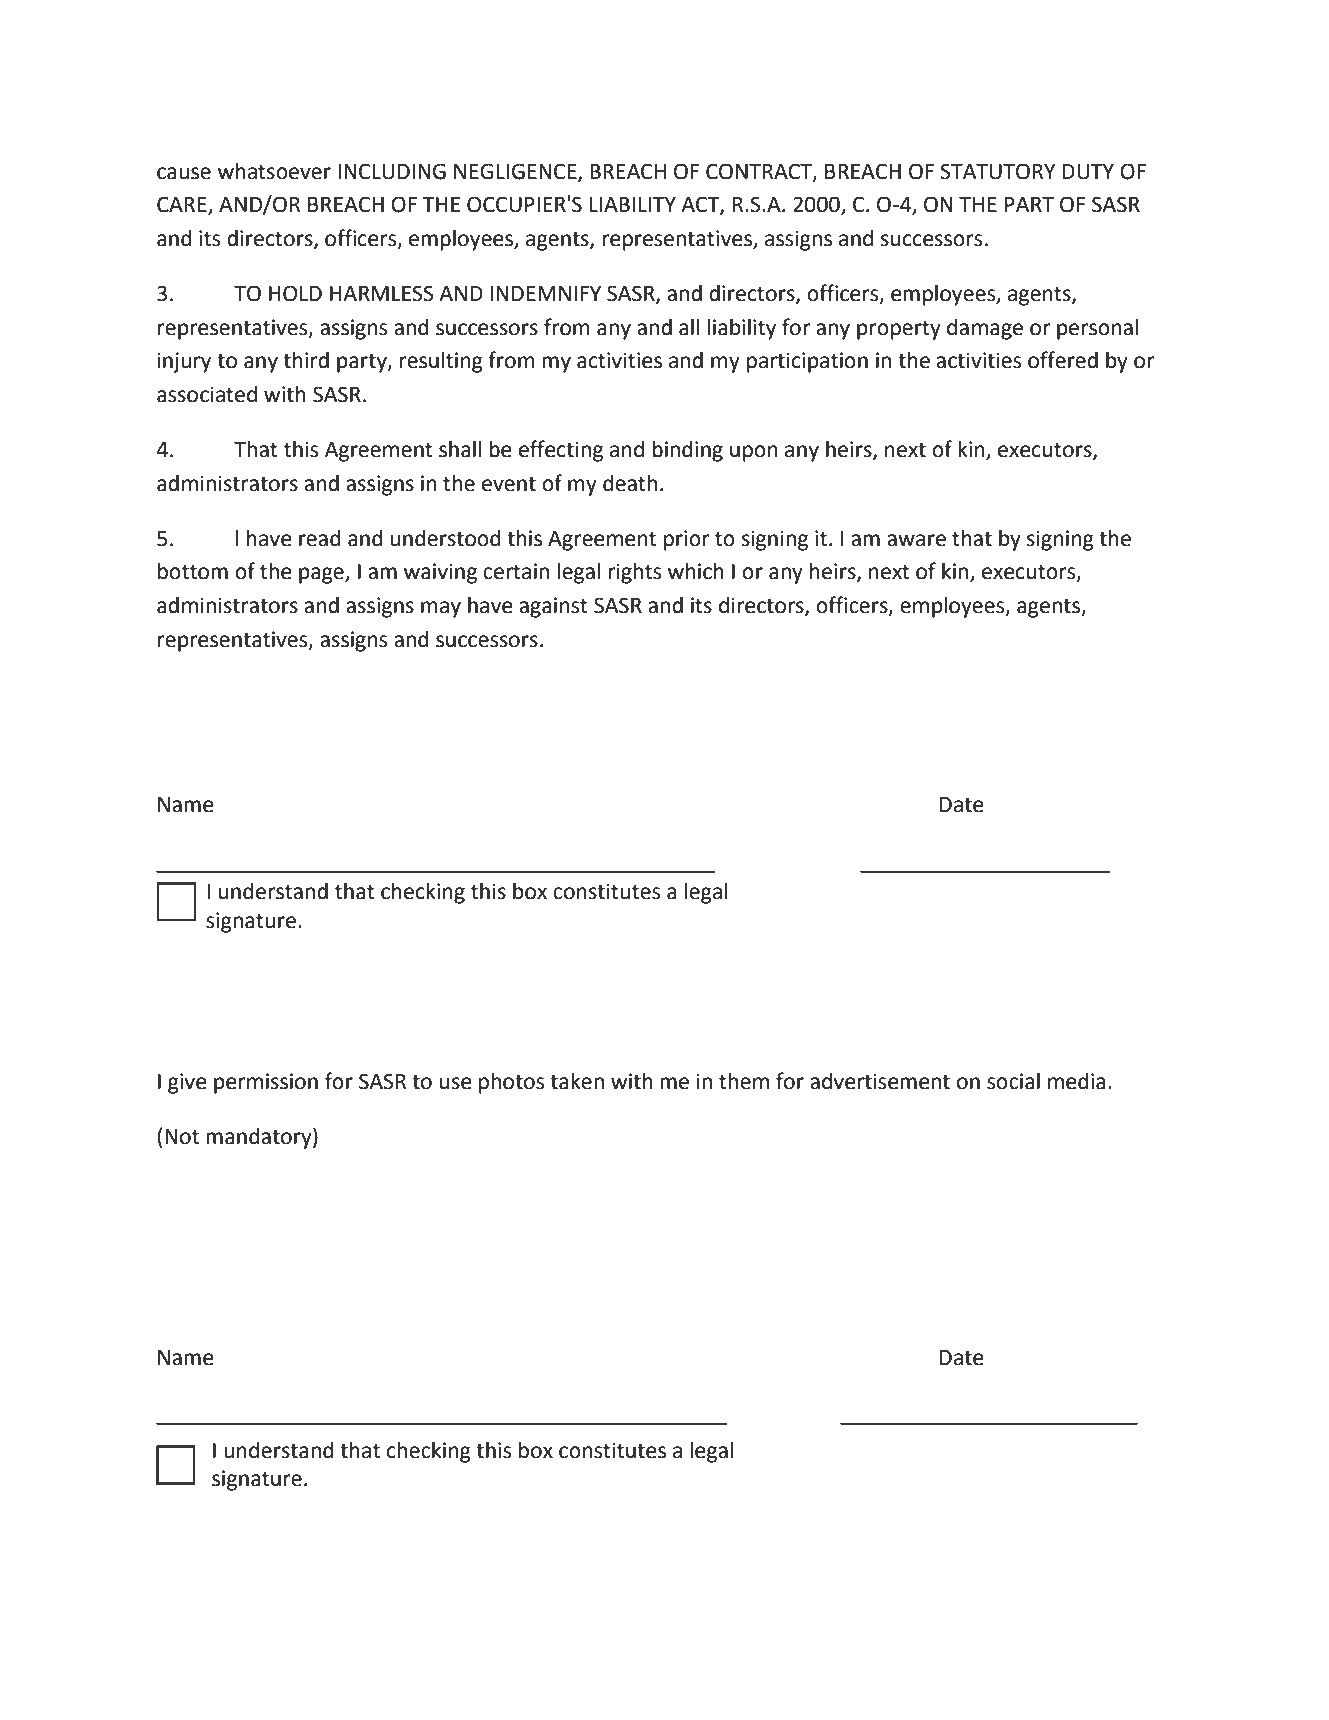 This page has width=1329, height=1720. Describe the element at coordinates (274, 171) in the page. I see `whatsoever` at that location.
